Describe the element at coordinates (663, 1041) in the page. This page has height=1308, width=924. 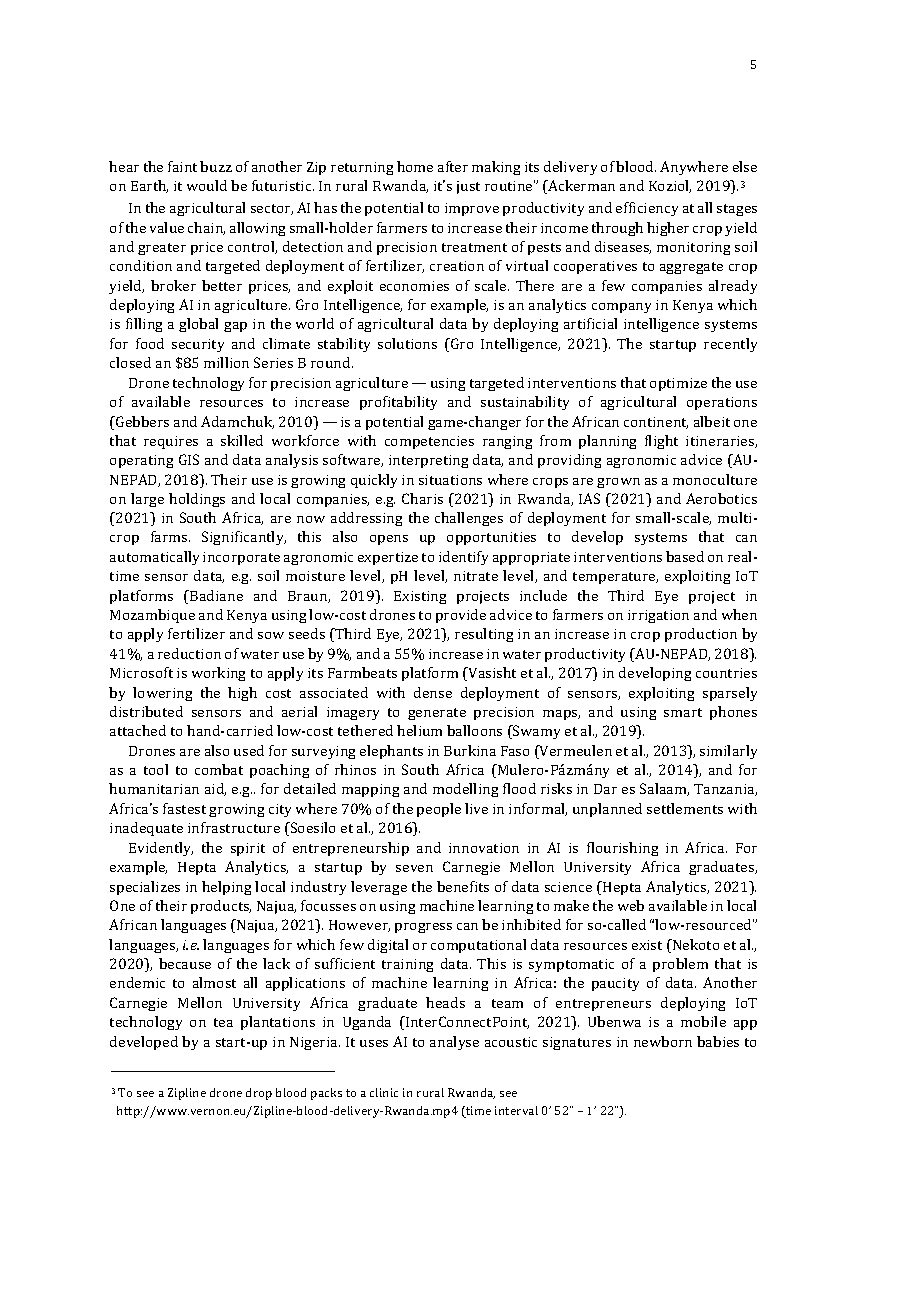
I see `newborn` at that location.
